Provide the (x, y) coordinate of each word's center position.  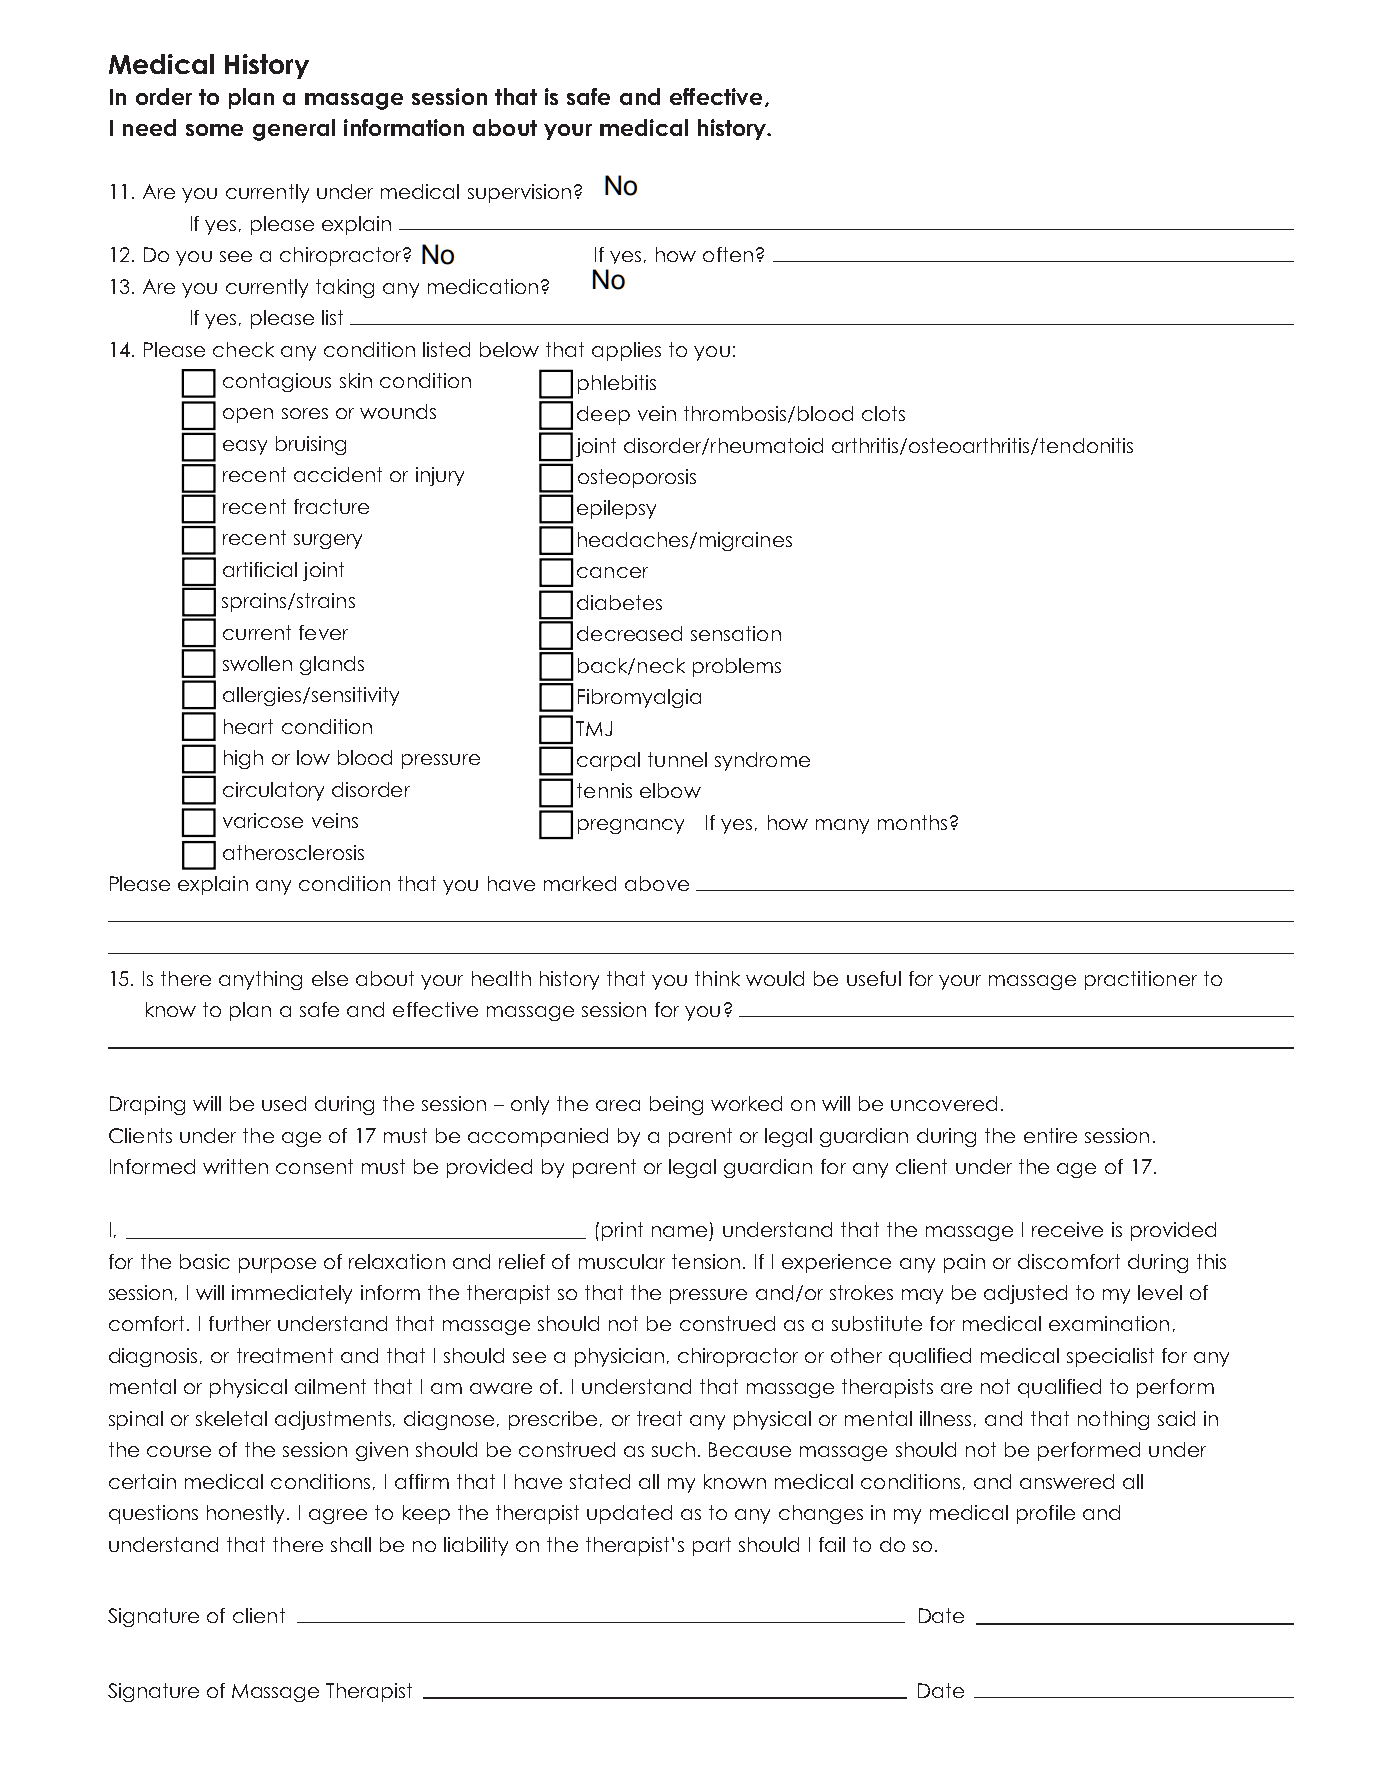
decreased (629, 633)
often (728, 254)
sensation (736, 633)
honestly (247, 1514)
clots (883, 413)
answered (1067, 1481)
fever (323, 632)
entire (1050, 1135)
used (284, 1103)
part (712, 1546)
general (294, 130)
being (676, 1105)
